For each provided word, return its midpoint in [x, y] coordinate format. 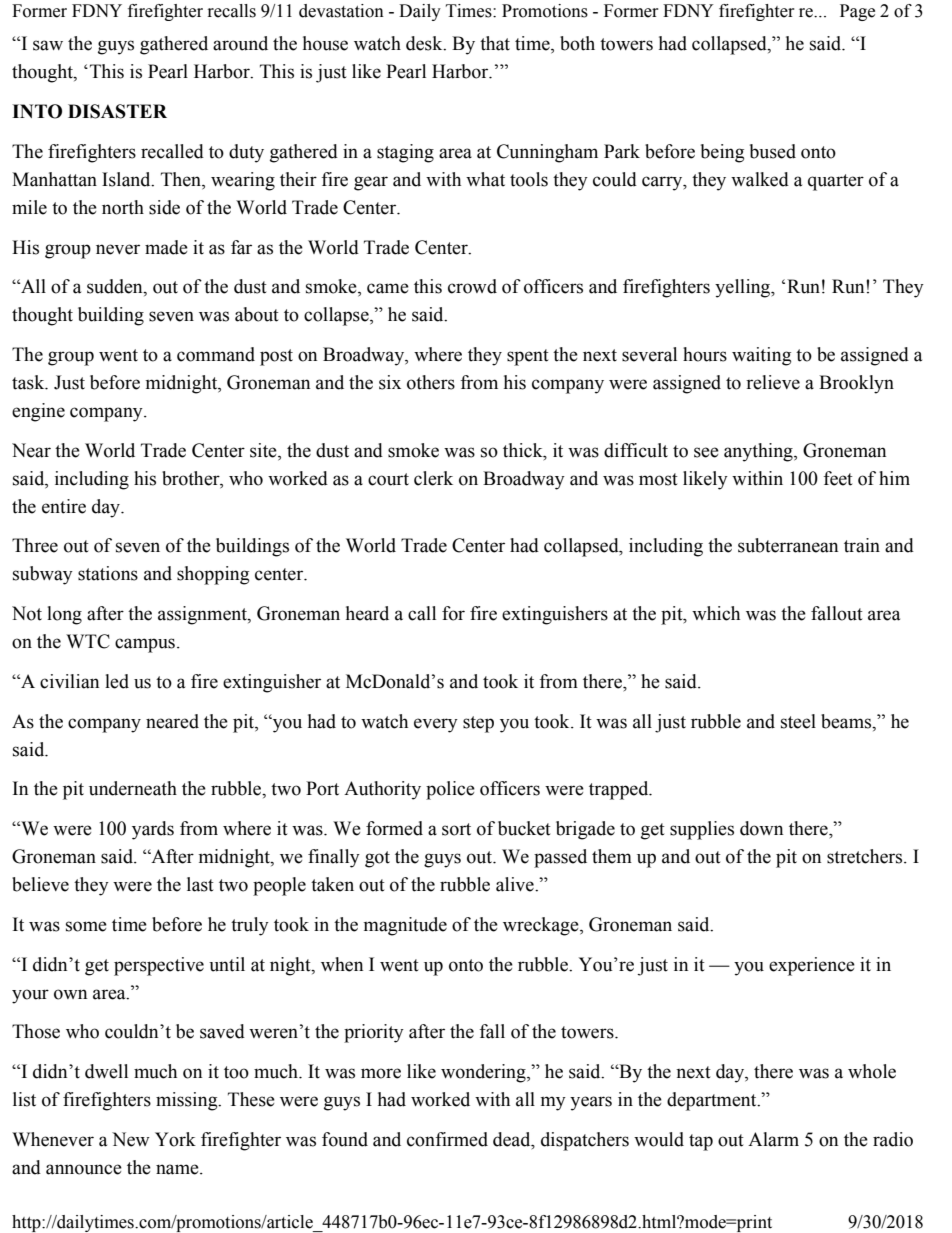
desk [425, 43]
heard [367, 613]
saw [48, 45]
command [216, 354]
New [131, 1139]
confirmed [447, 1139]
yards [153, 830]
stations [108, 573]
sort [456, 829]
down [761, 828]
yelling [744, 288]
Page [857, 12]
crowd [472, 286]
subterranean [788, 545]
